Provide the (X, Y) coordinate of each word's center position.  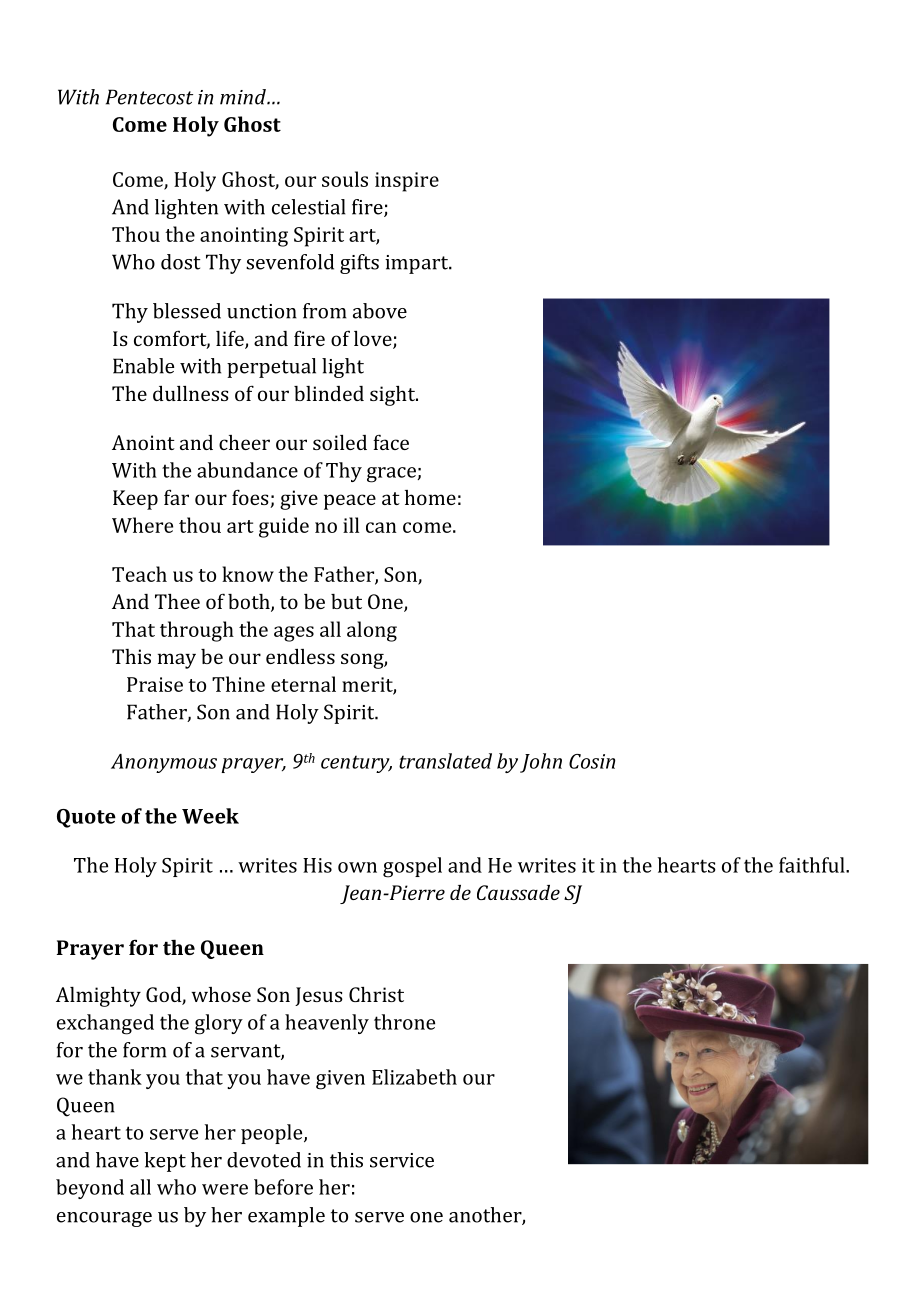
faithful (813, 865)
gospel (412, 867)
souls (345, 179)
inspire (407, 182)
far (176, 497)
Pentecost (149, 97)
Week (210, 816)
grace (392, 475)
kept (165, 1162)
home (430, 497)
